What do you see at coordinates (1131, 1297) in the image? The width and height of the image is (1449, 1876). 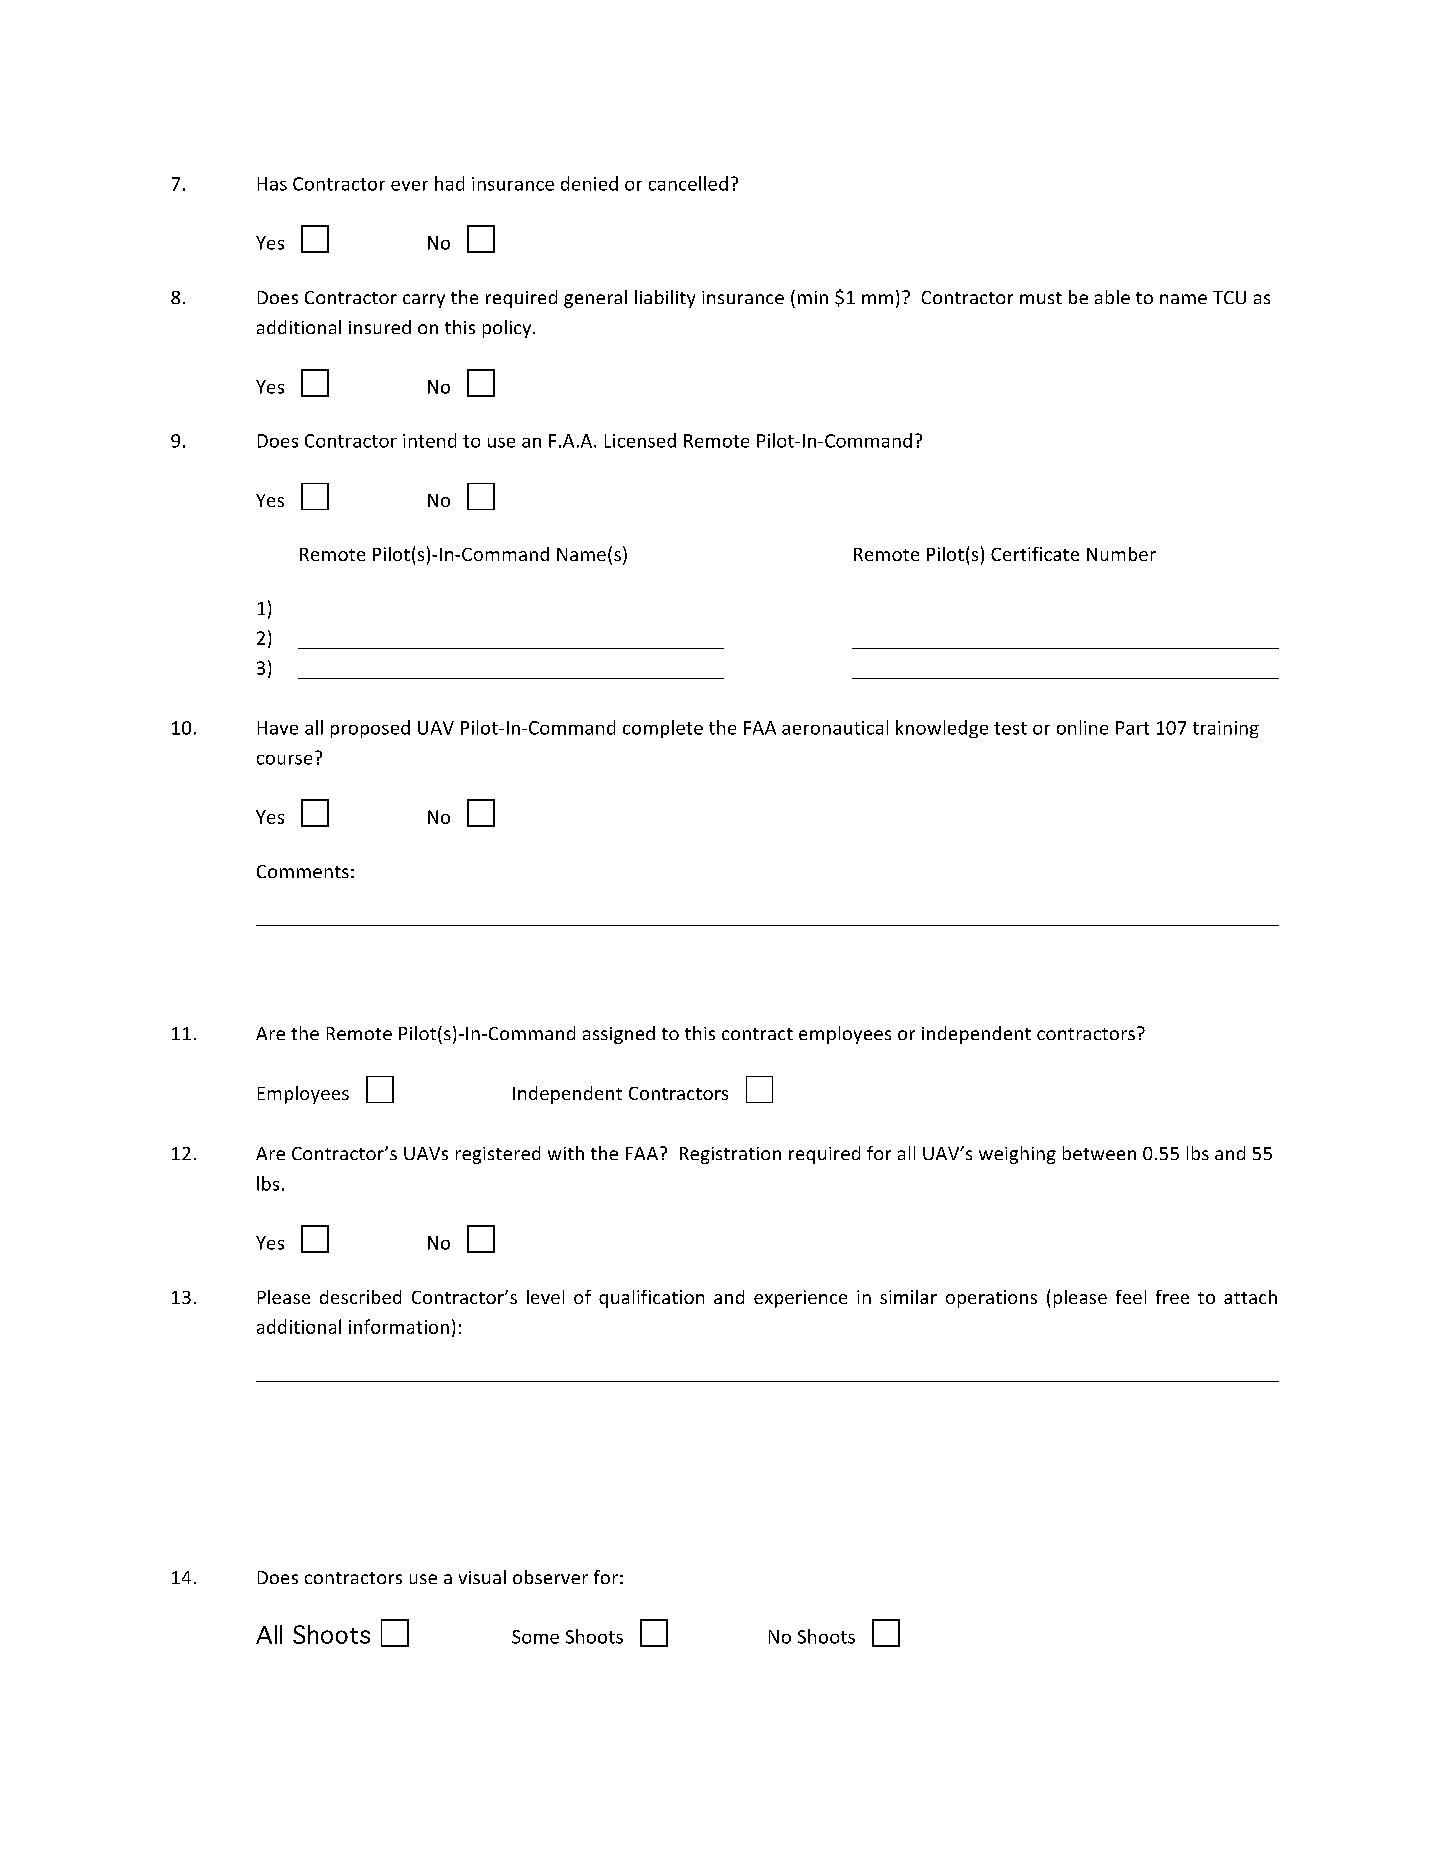 I see `feel` at bounding box center [1131, 1297].
